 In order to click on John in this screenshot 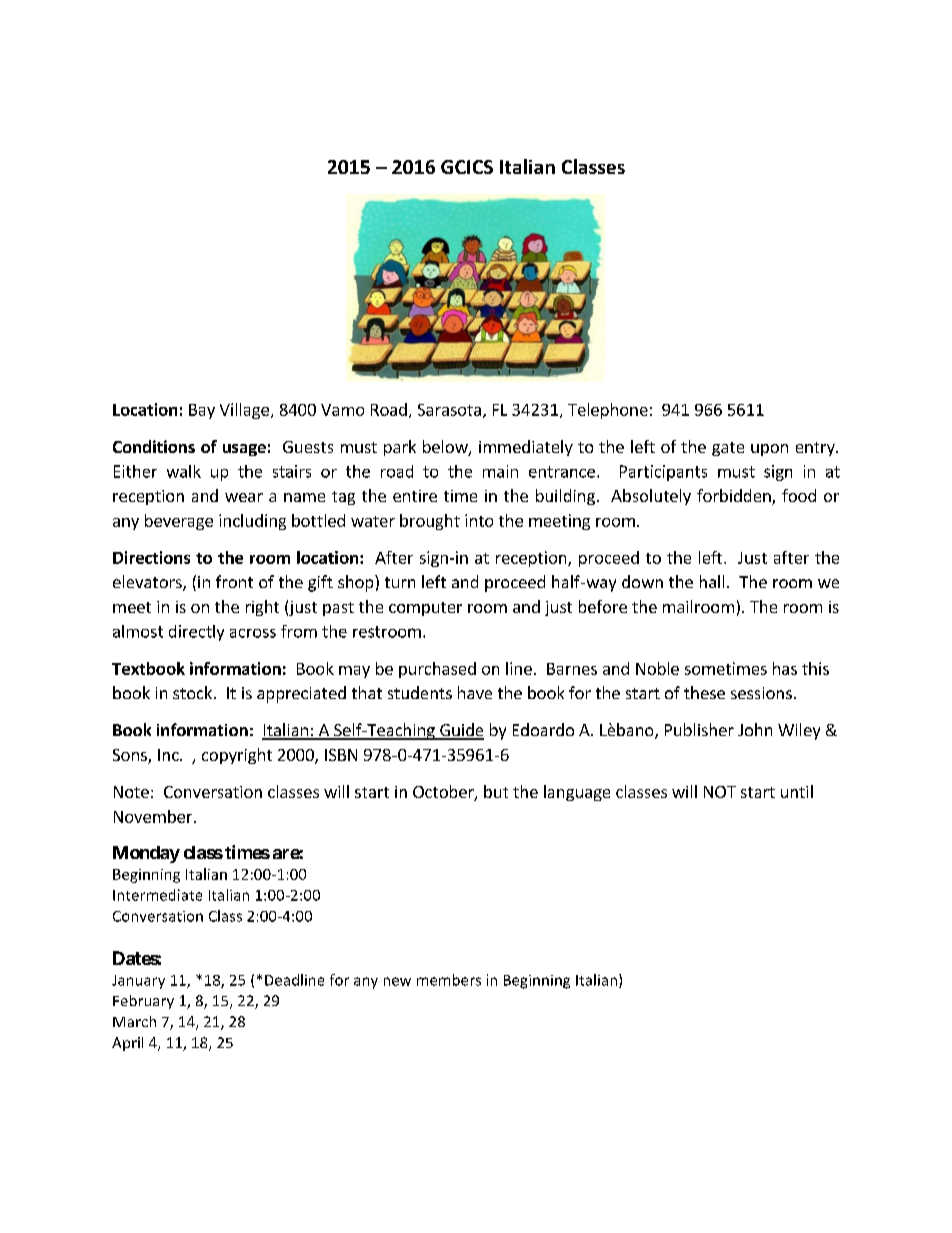, I will do `click(755, 729)`.
